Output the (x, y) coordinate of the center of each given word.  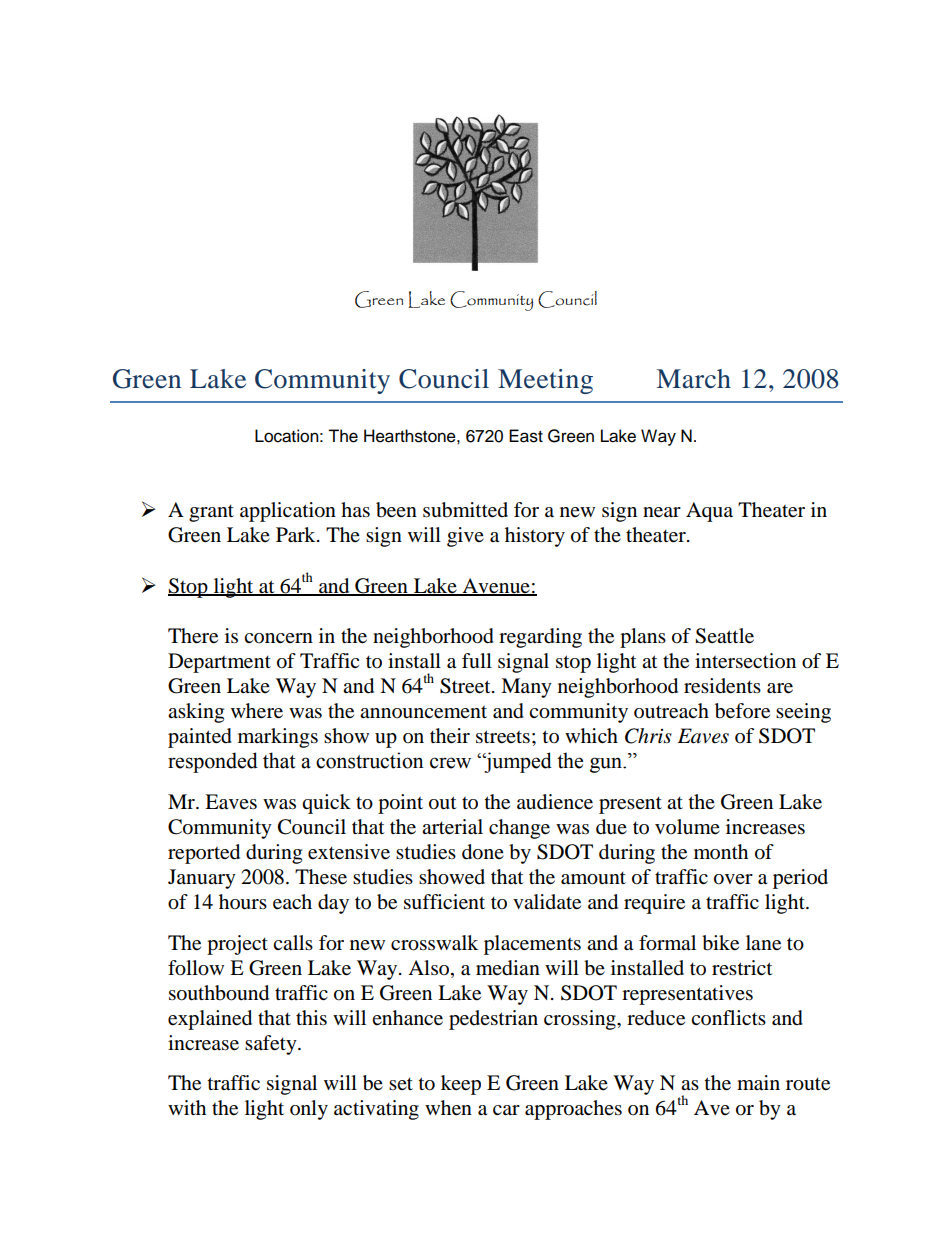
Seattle (724, 636)
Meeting (545, 381)
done (483, 852)
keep (461, 1085)
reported (204, 854)
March (694, 379)
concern (278, 638)
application (288, 512)
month (721, 852)
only (309, 1110)
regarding (540, 638)
